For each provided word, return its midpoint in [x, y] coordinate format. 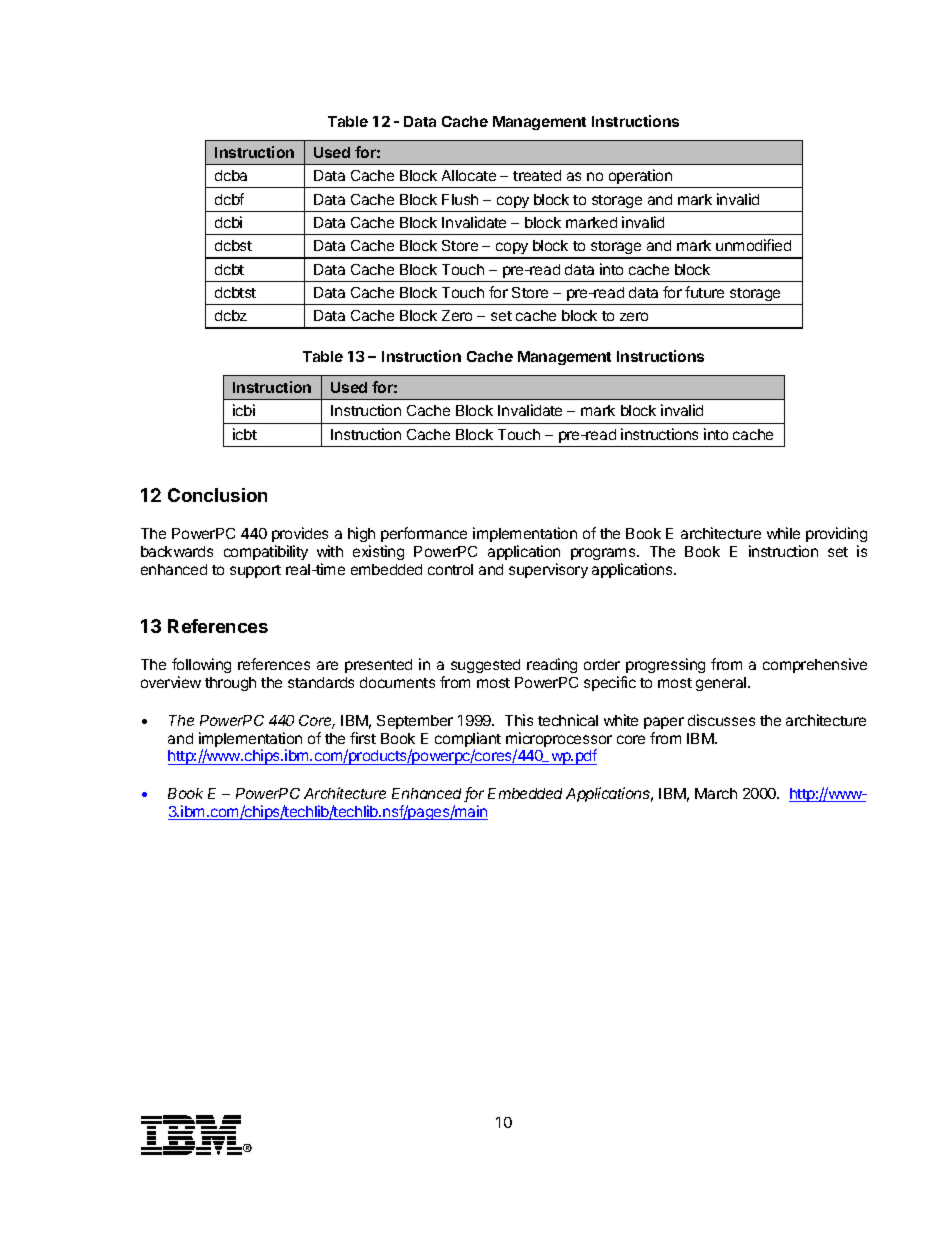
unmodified [753, 245]
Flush [460, 199]
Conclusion [217, 495]
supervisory [548, 570]
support [255, 571]
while [783, 533]
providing [836, 534]
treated [537, 175]
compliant [468, 741]
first [363, 738]
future [704, 292]
